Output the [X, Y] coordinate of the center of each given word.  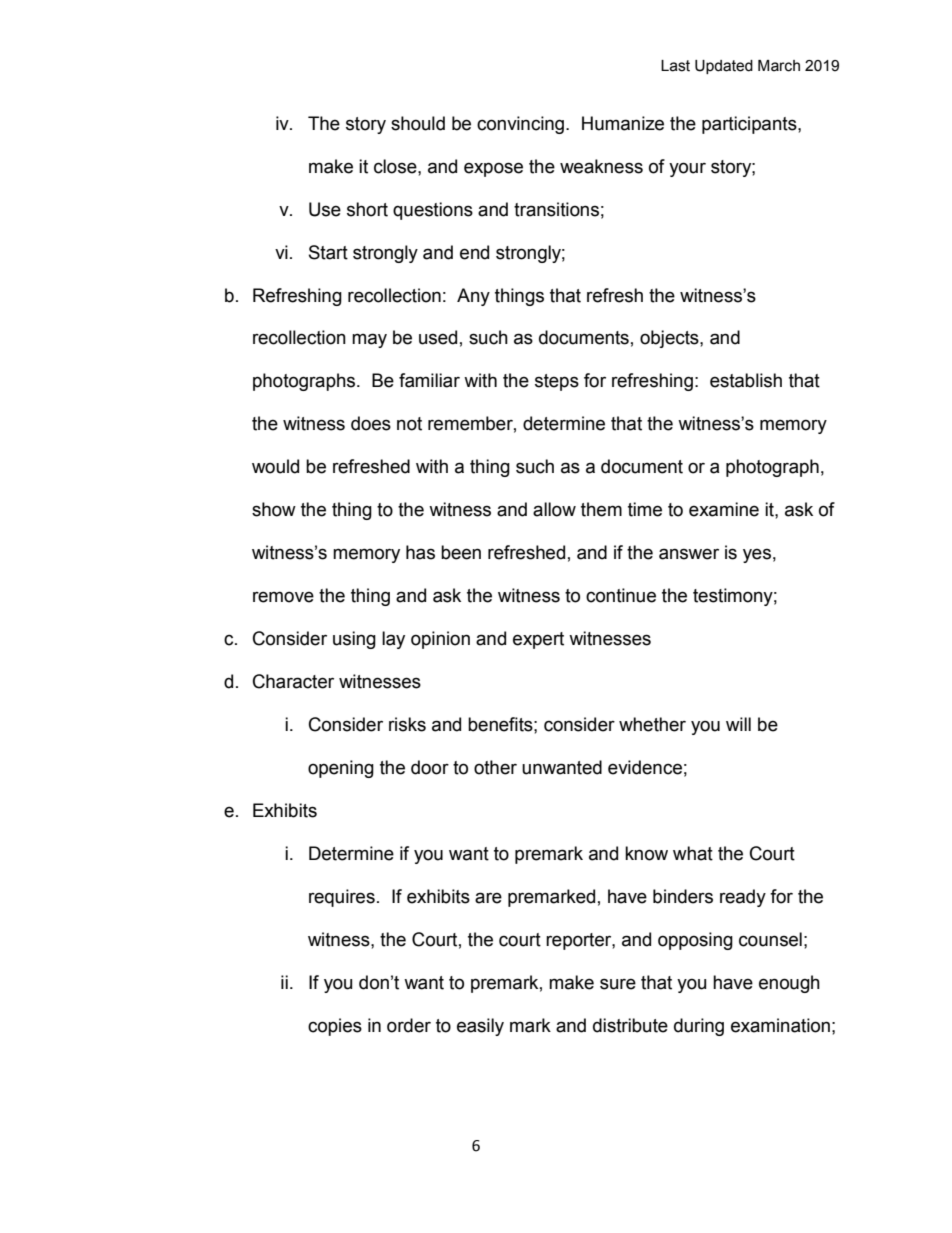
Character [293, 681]
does [371, 423]
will [738, 724]
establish [746, 380]
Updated [724, 67]
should [418, 123]
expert [538, 640]
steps [557, 382]
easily [480, 1027]
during [699, 1027]
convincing [522, 125]
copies [335, 1027]
